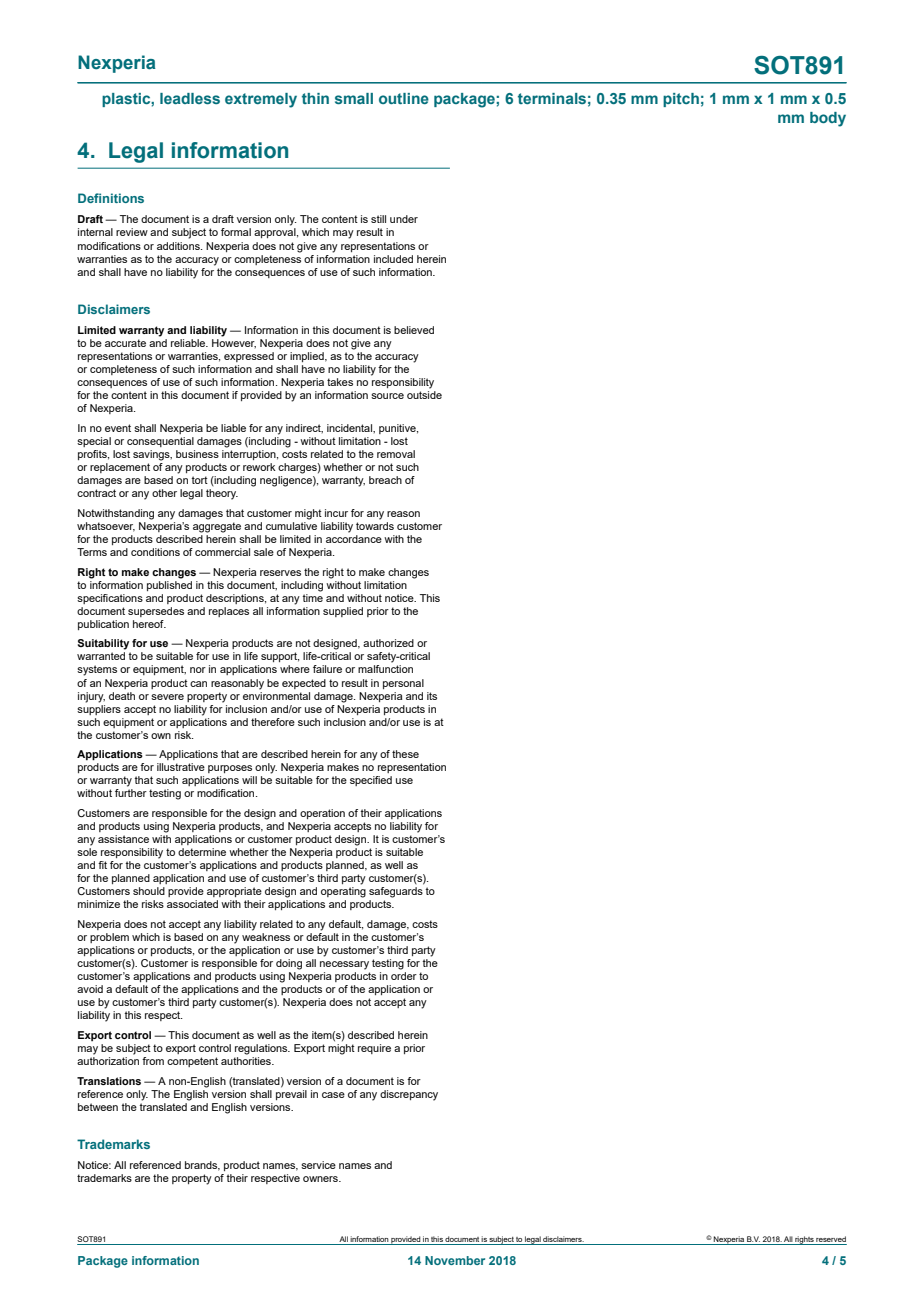  What do you see at coordinates (261, 100) in the document?
I see `extremely` at bounding box center [261, 100].
